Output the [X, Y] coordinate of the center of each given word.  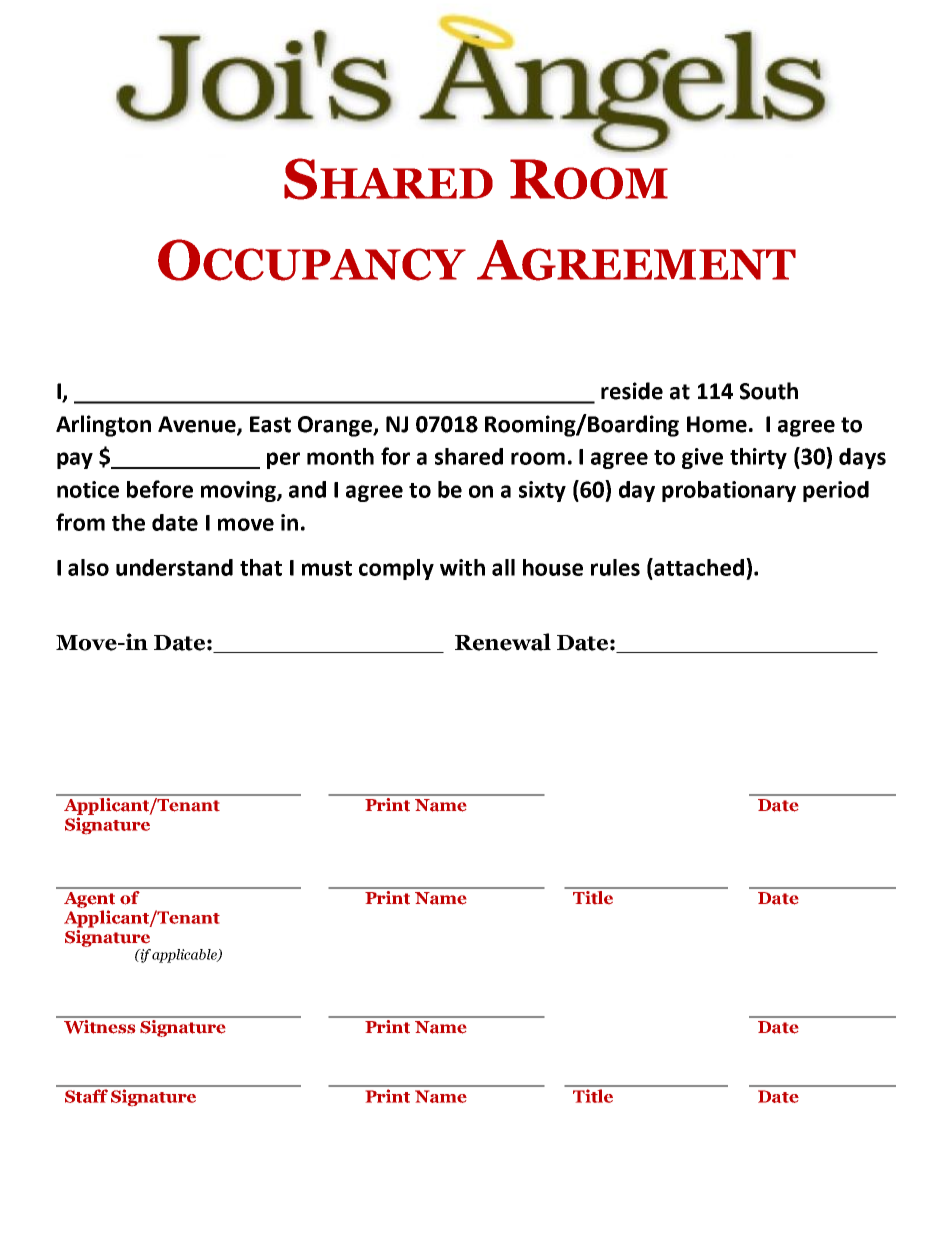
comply [396, 569]
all [503, 567]
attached [700, 567]
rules [615, 567]
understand [174, 567]
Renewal [503, 642]
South [769, 391]
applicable [185, 956]
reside [632, 391]
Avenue [198, 425]
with [462, 567]
